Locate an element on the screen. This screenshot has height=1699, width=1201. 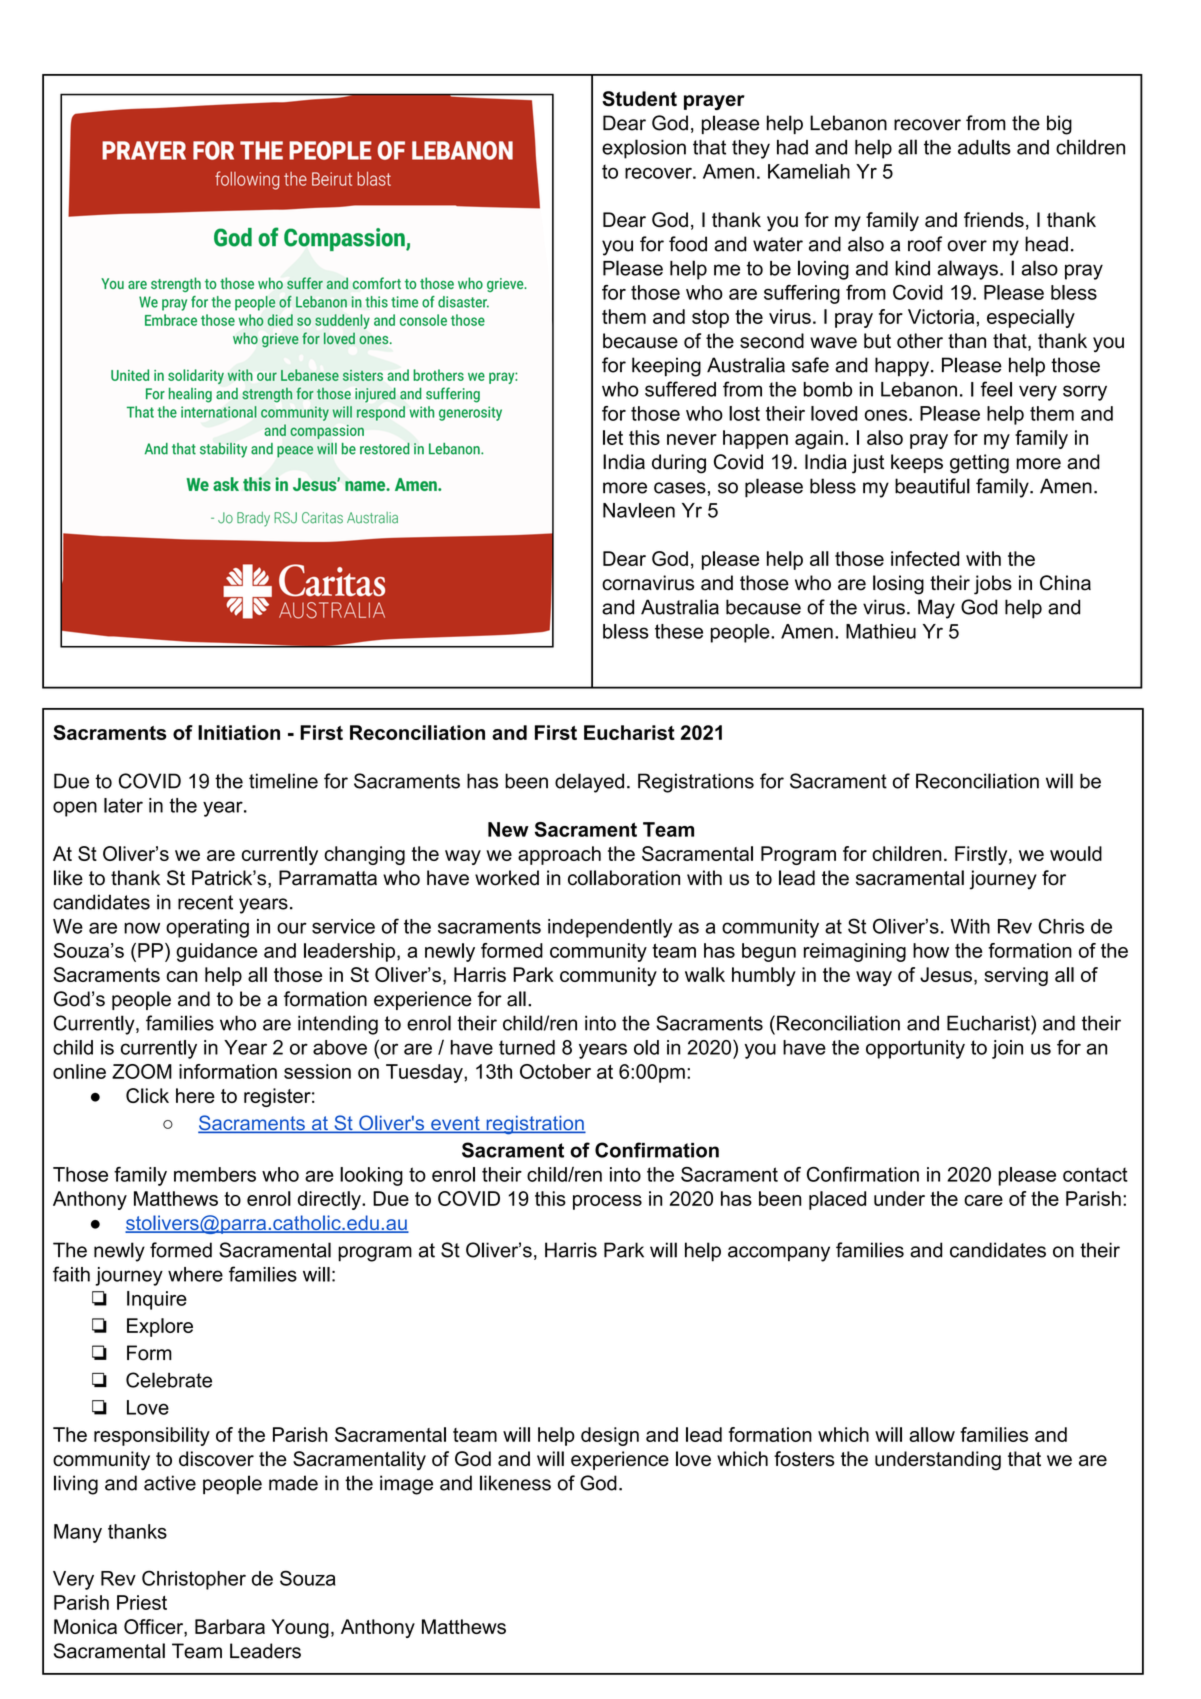
Priest is located at coordinates (142, 1602).
